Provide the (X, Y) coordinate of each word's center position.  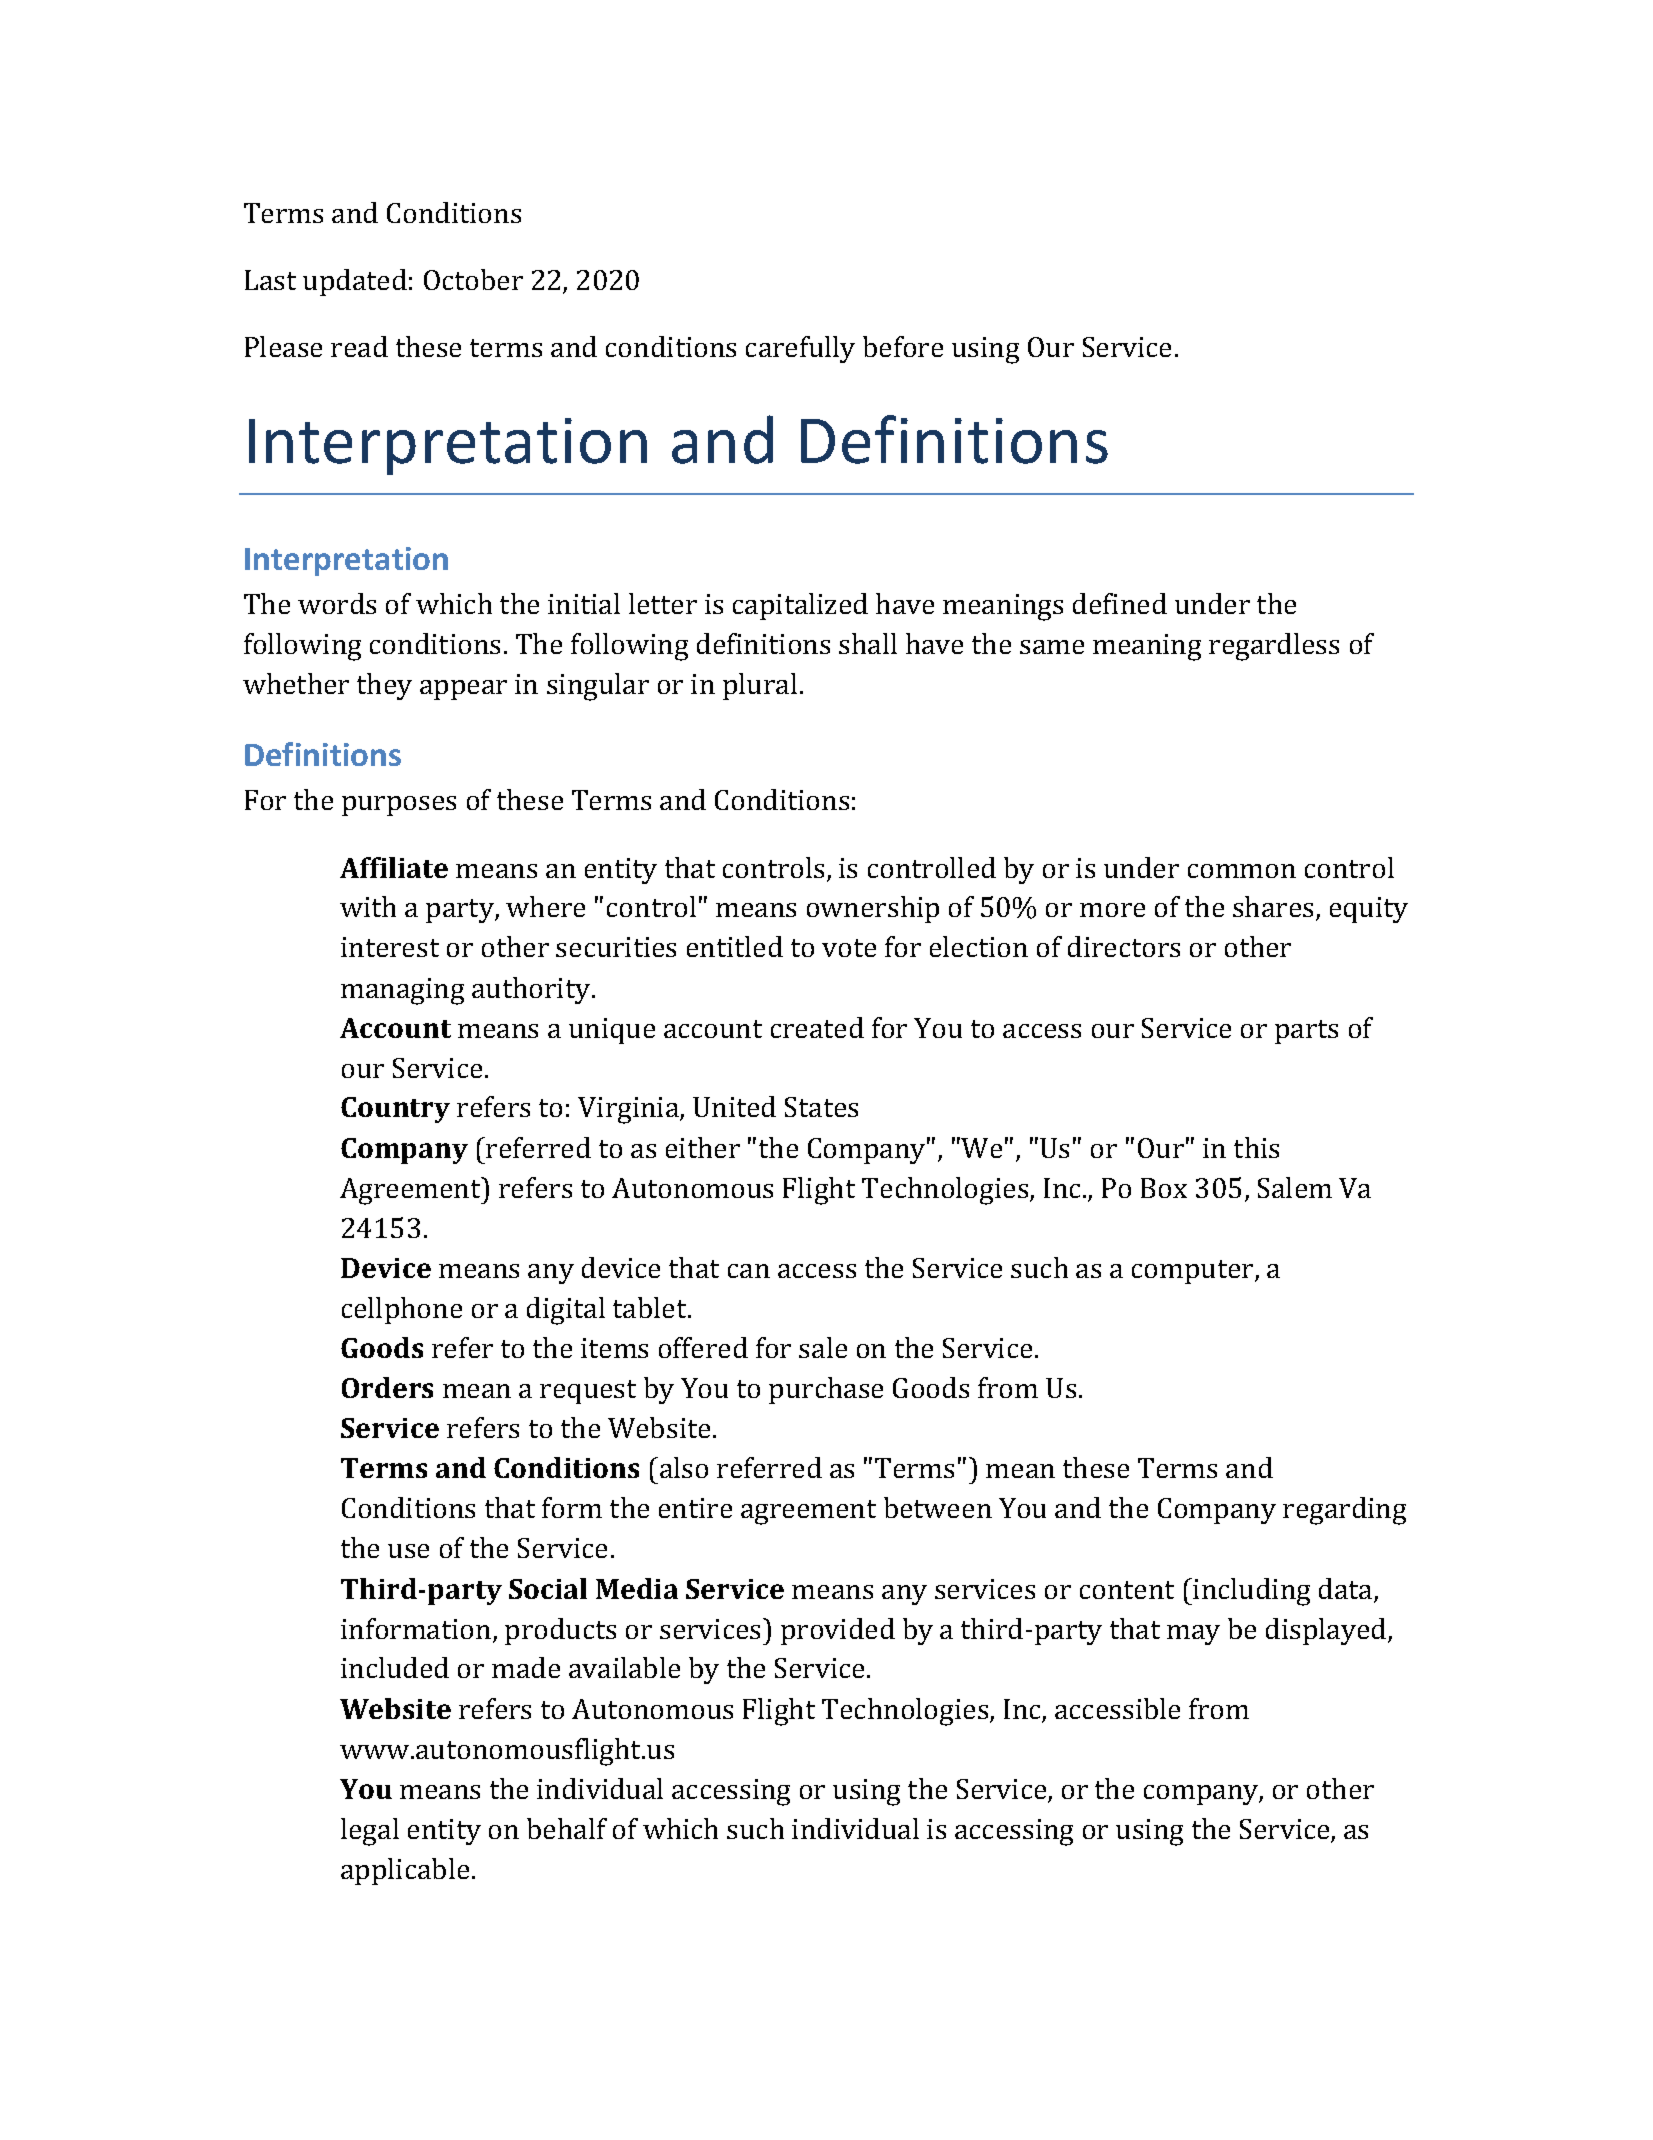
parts (1306, 1032)
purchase (826, 1390)
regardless (1274, 647)
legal (370, 1832)
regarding (1344, 1511)
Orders (387, 1387)
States (821, 1107)
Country (395, 1110)
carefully (800, 349)
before (903, 346)
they (384, 686)
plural (760, 686)
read (359, 346)
